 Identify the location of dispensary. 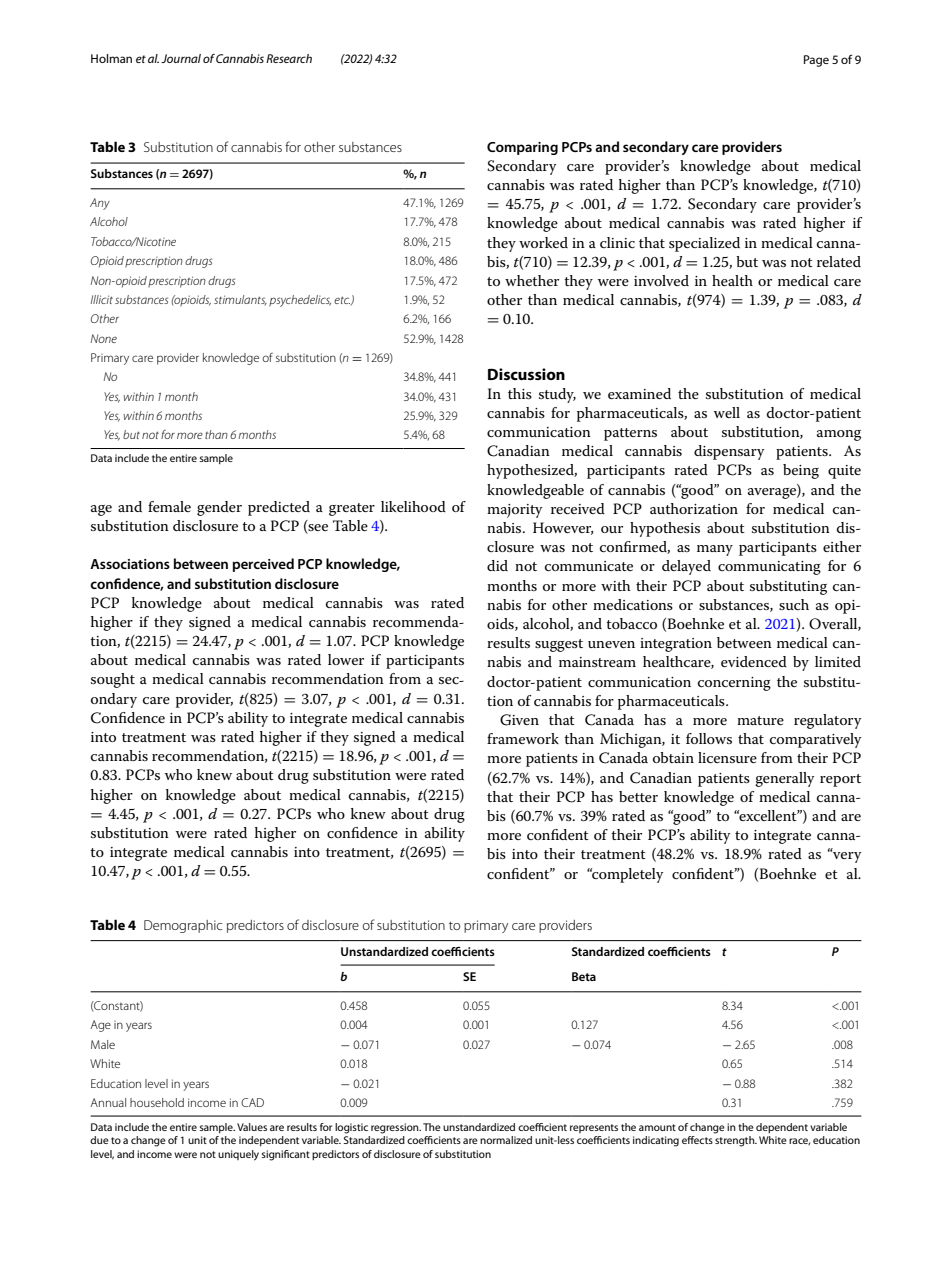
(729, 452).
